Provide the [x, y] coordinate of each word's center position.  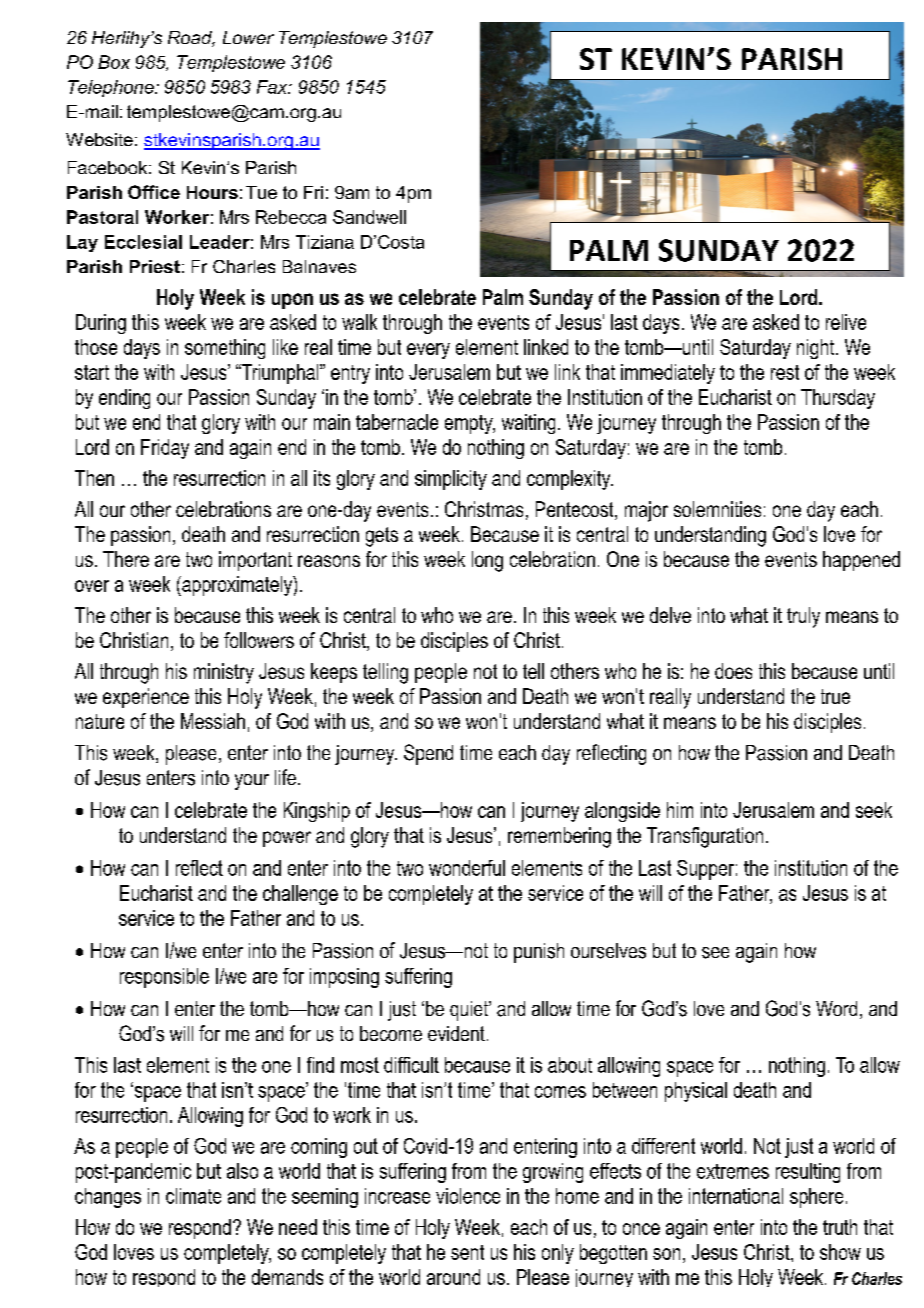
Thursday [838, 399]
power [287, 839]
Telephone [112, 88]
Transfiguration [705, 837]
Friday [165, 449]
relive [846, 322]
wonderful [467, 868]
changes [108, 1198]
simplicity [451, 480]
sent [467, 1252]
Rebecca [291, 217]
